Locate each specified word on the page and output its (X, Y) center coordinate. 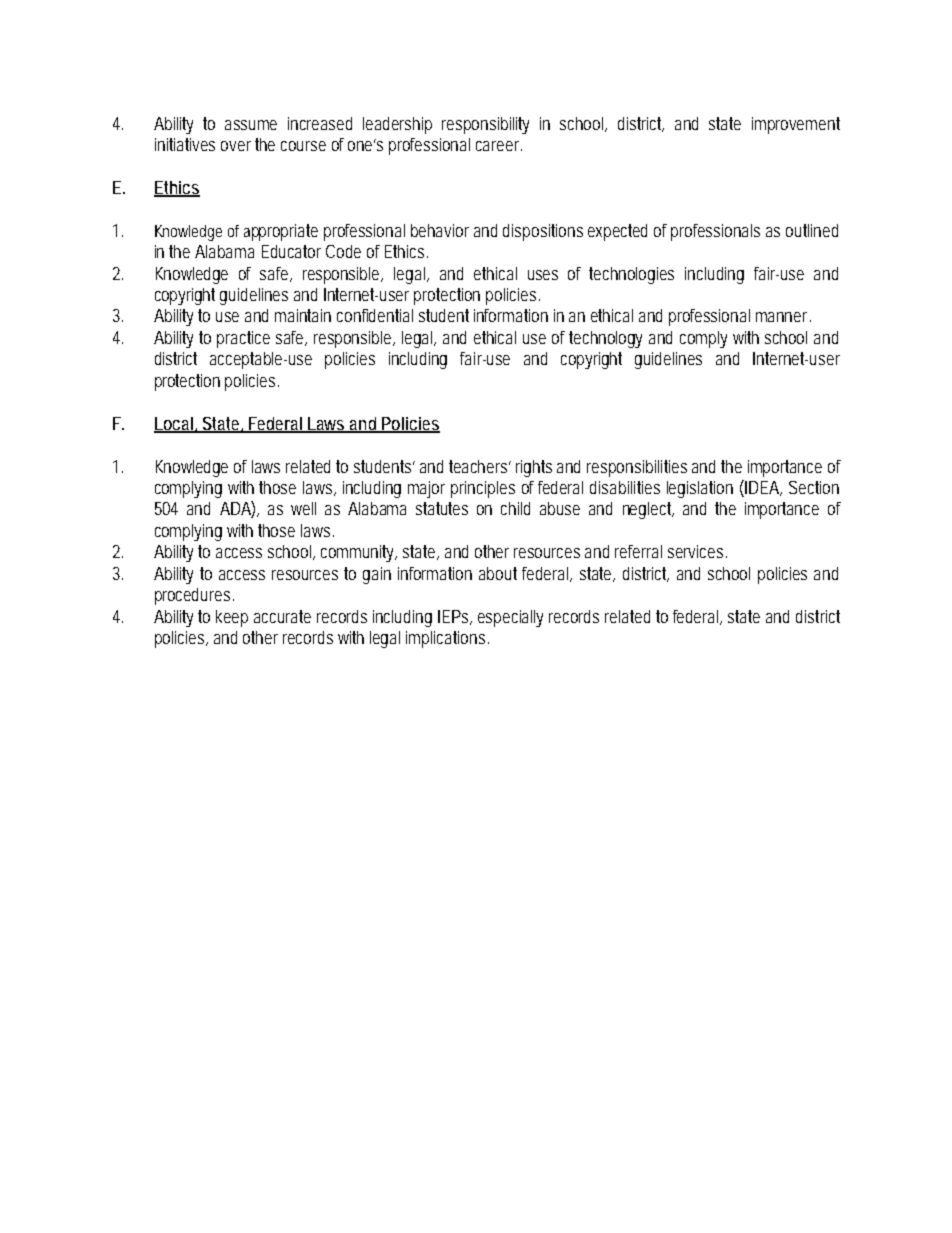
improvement (796, 125)
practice (243, 339)
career (499, 146)
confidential (375, 315)
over (236, 146)
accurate (282, 616)
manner (783, 317)
